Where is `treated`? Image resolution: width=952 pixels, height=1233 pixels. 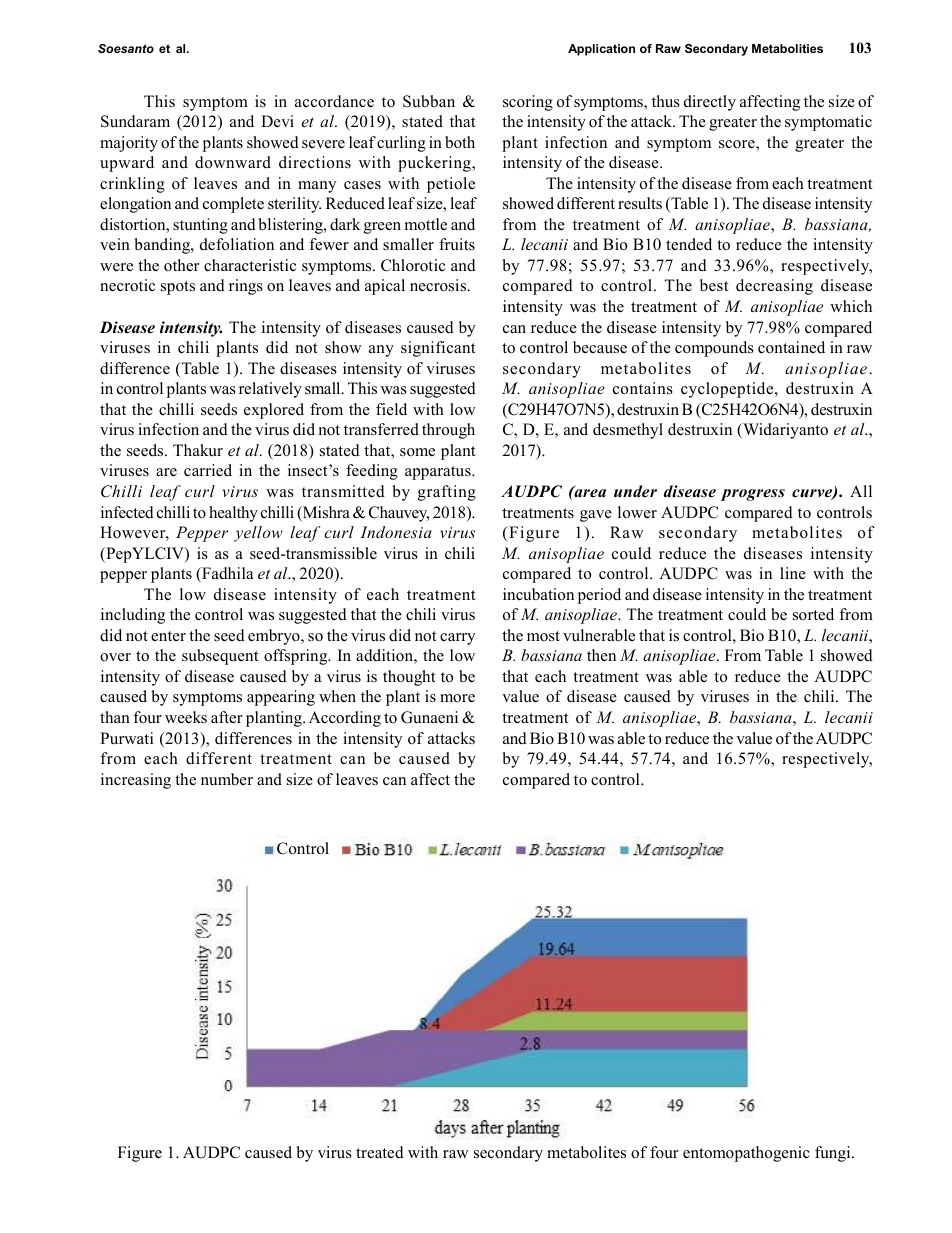 treated is located at coordinates (380, 1152).
